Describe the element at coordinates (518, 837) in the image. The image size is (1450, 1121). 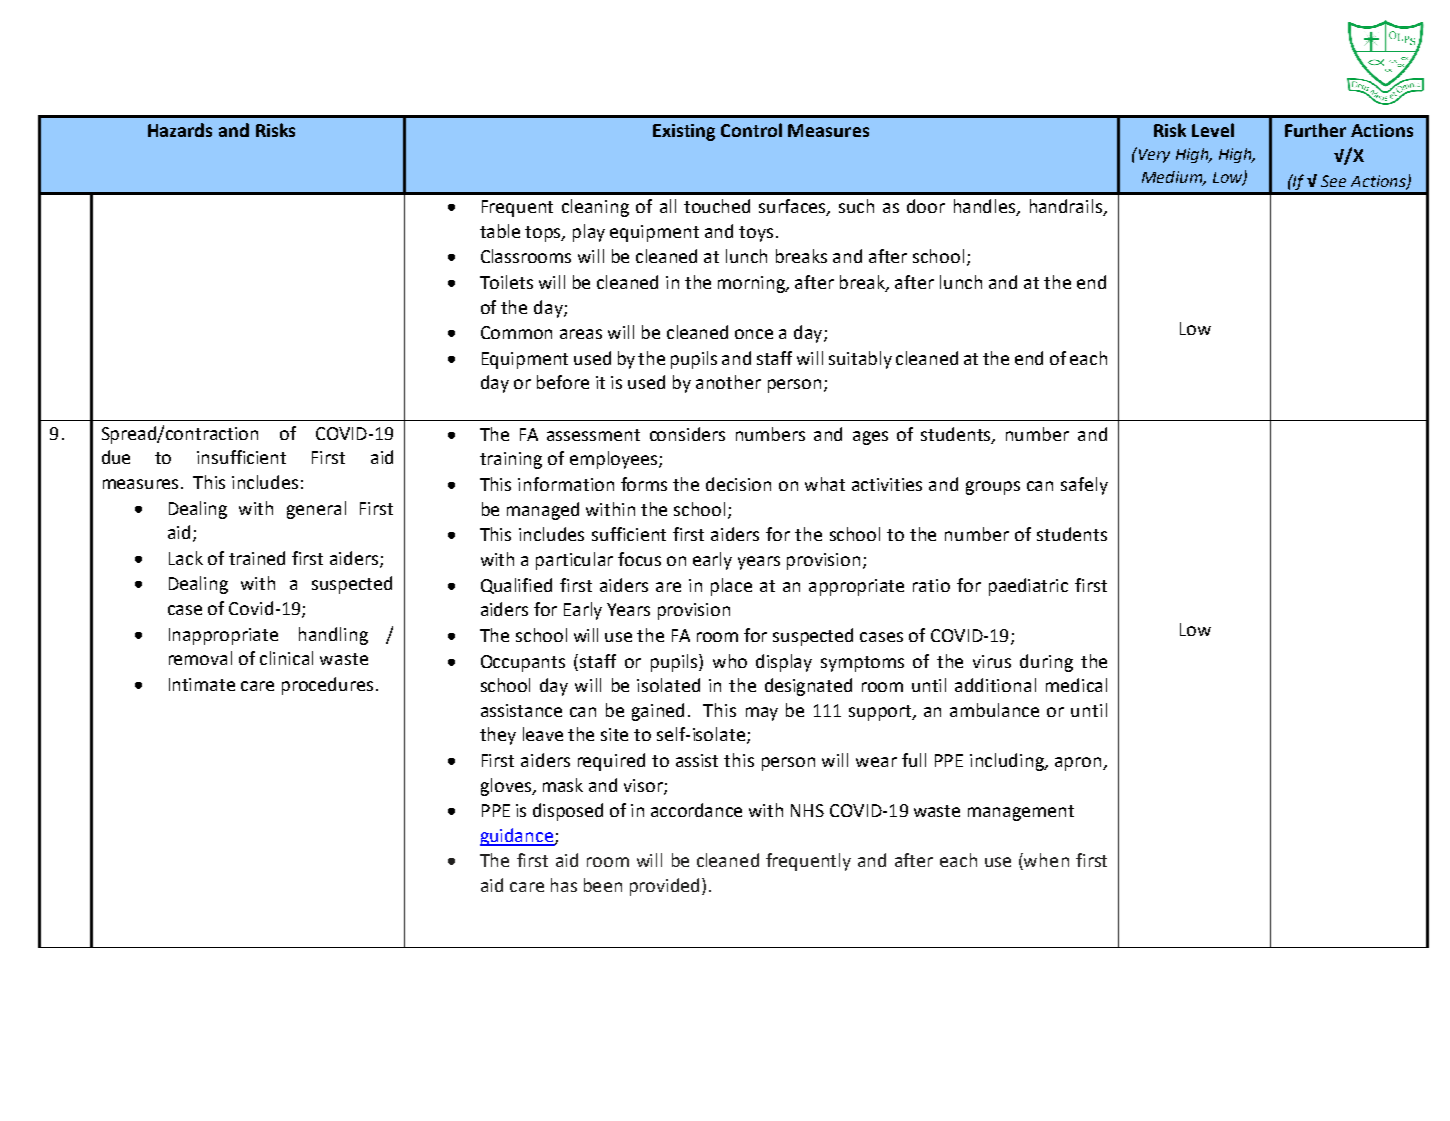
I see `guidance` at that location.
